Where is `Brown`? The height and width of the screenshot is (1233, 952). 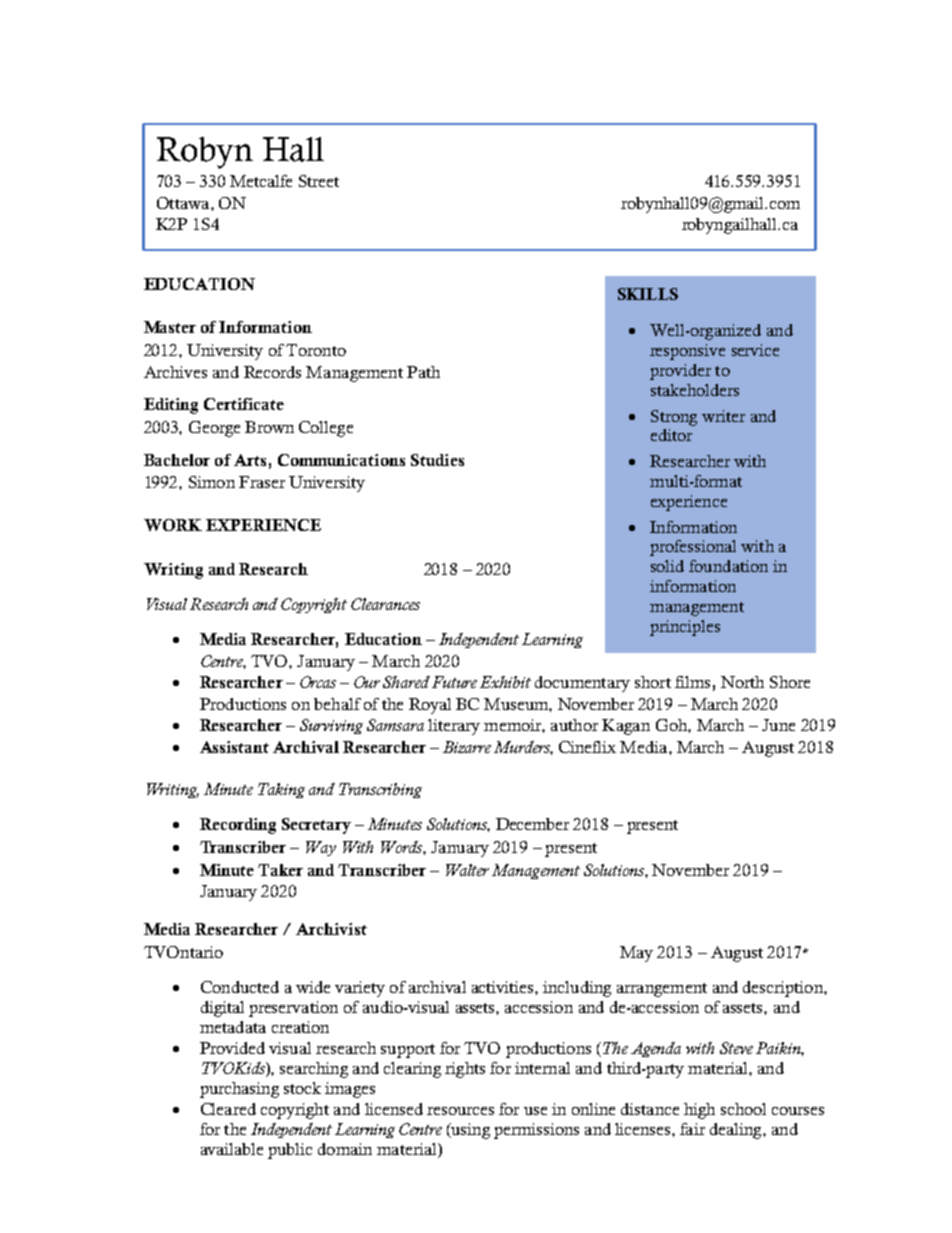 Brown is located at coordinates (269, 427).
